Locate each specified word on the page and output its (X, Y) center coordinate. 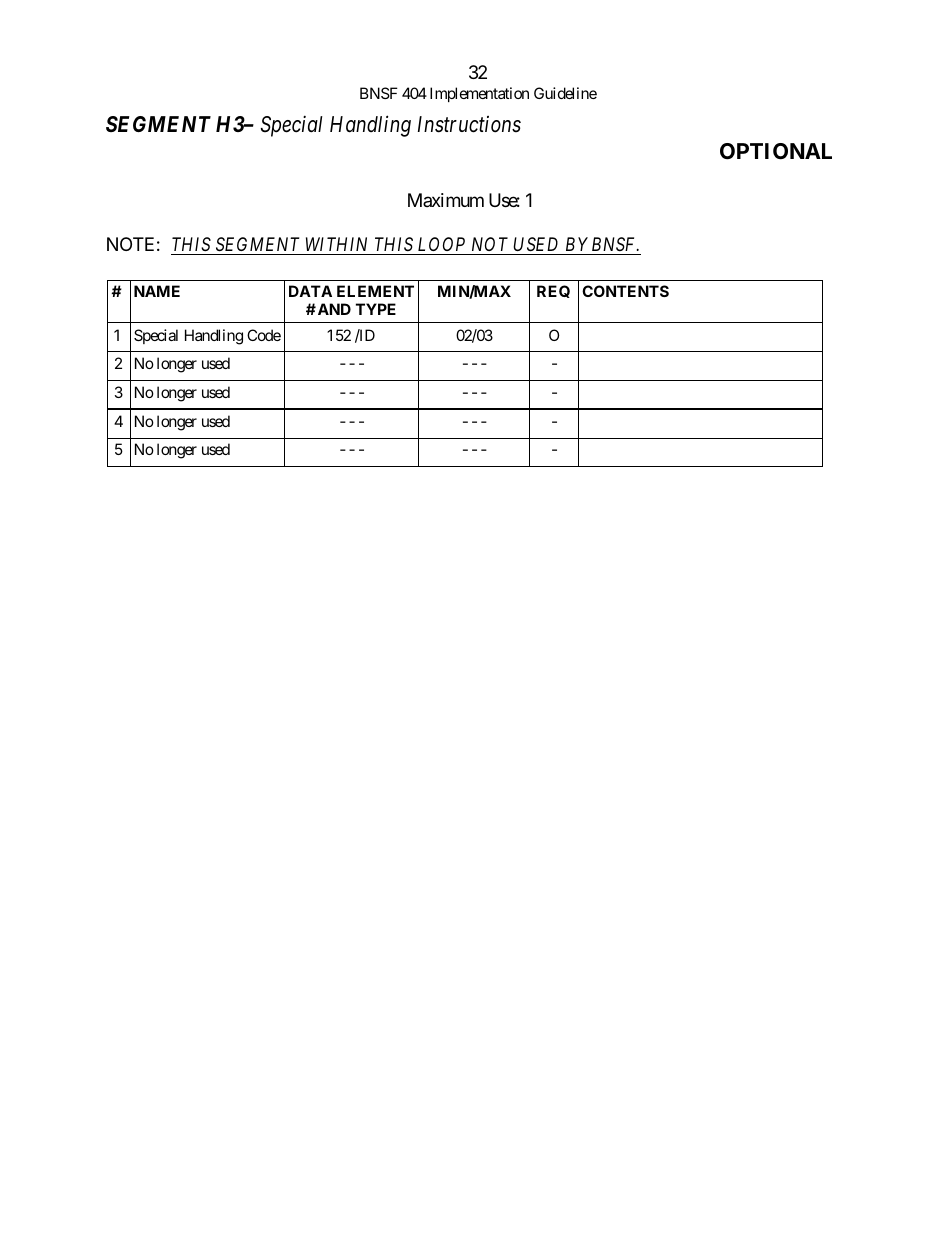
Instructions (469, 124)
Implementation (479, 94)
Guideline (565, 93)
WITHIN (337, 246)
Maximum (446, 200)
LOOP (442, 246)
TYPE (376, 309)
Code (264, 335)
